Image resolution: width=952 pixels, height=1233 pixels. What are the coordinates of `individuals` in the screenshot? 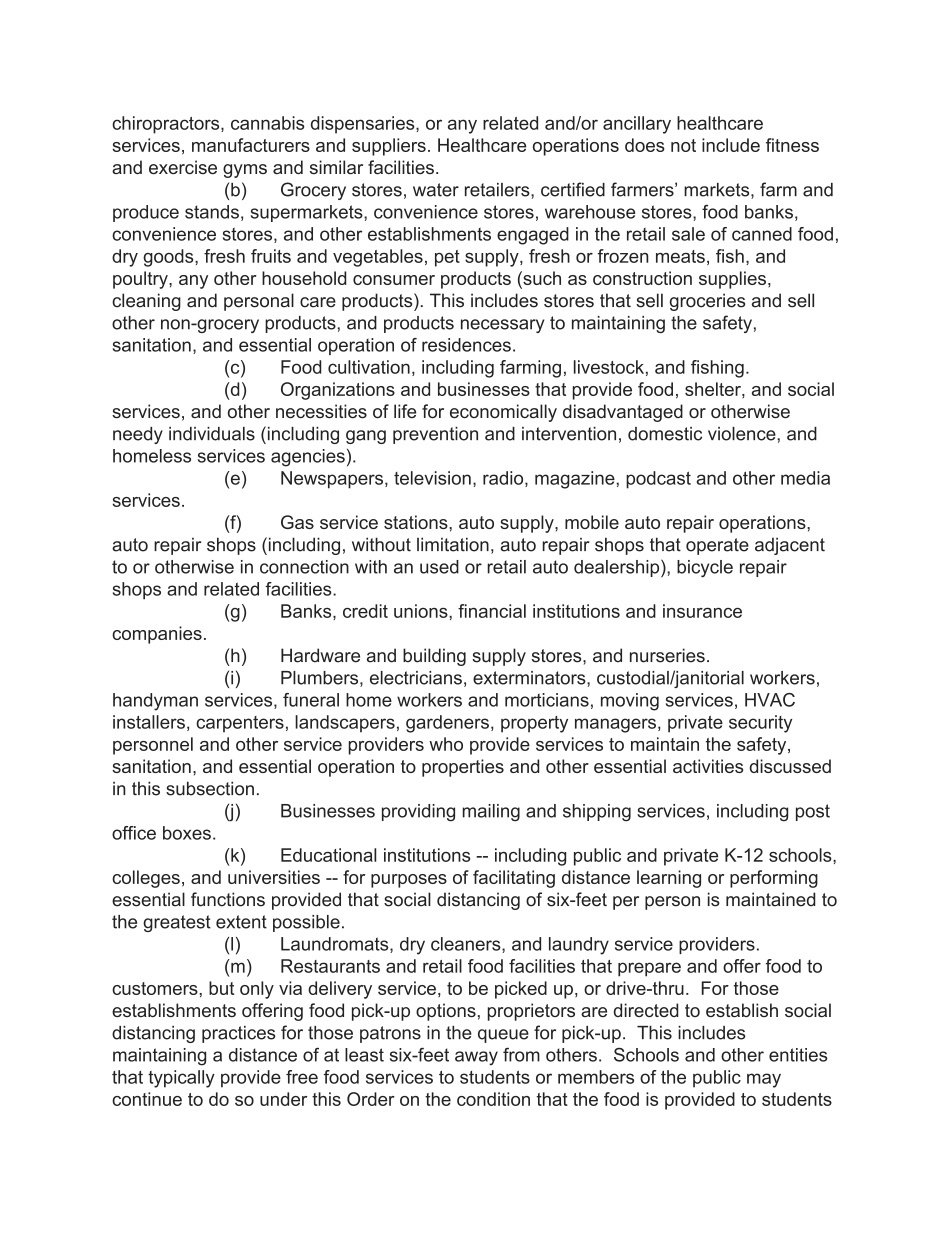 It's located at (212, 434).
